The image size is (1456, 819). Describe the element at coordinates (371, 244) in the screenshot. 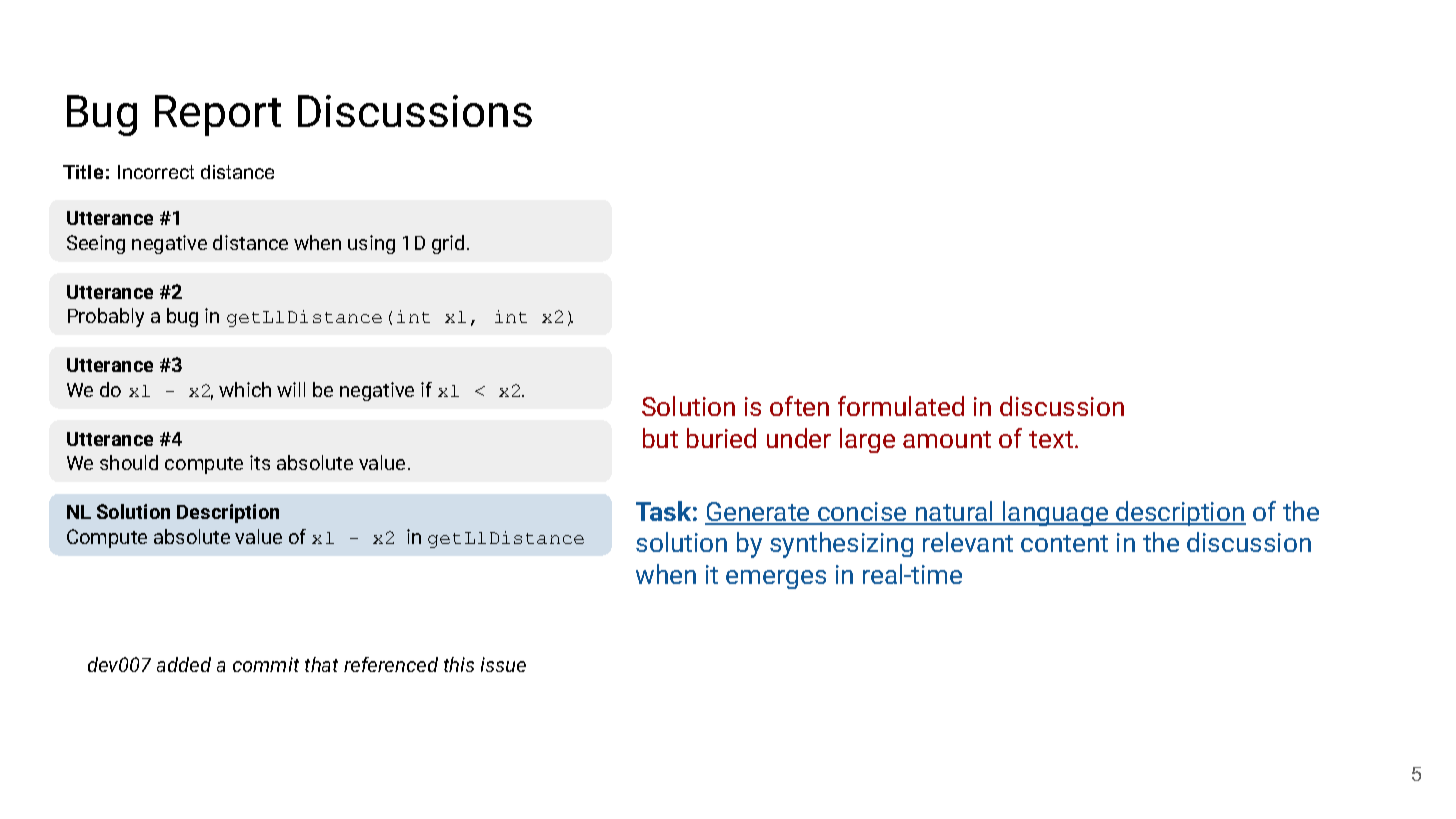

I see `using` at that location.
